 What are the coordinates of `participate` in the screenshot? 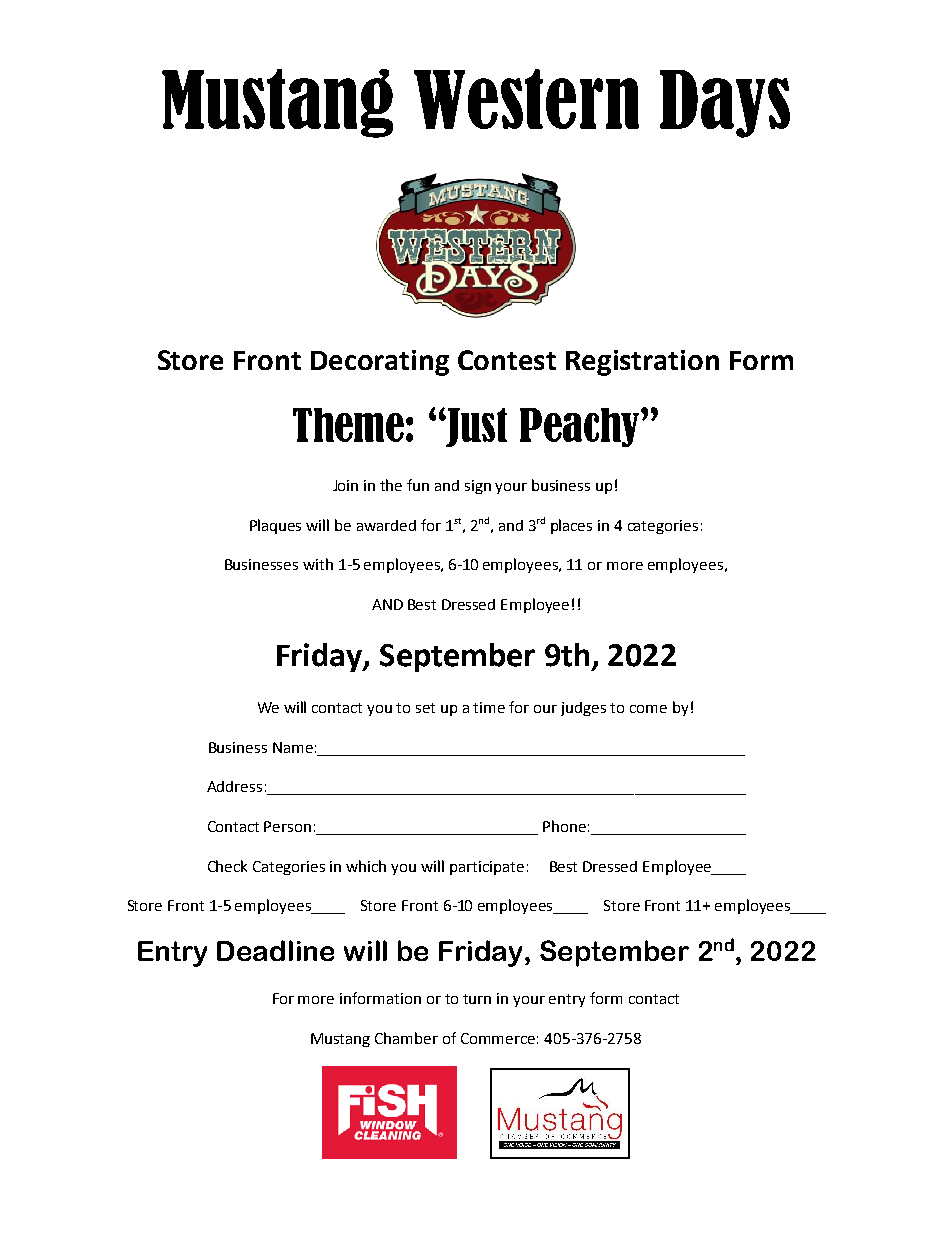 It's located at (487, 868).
